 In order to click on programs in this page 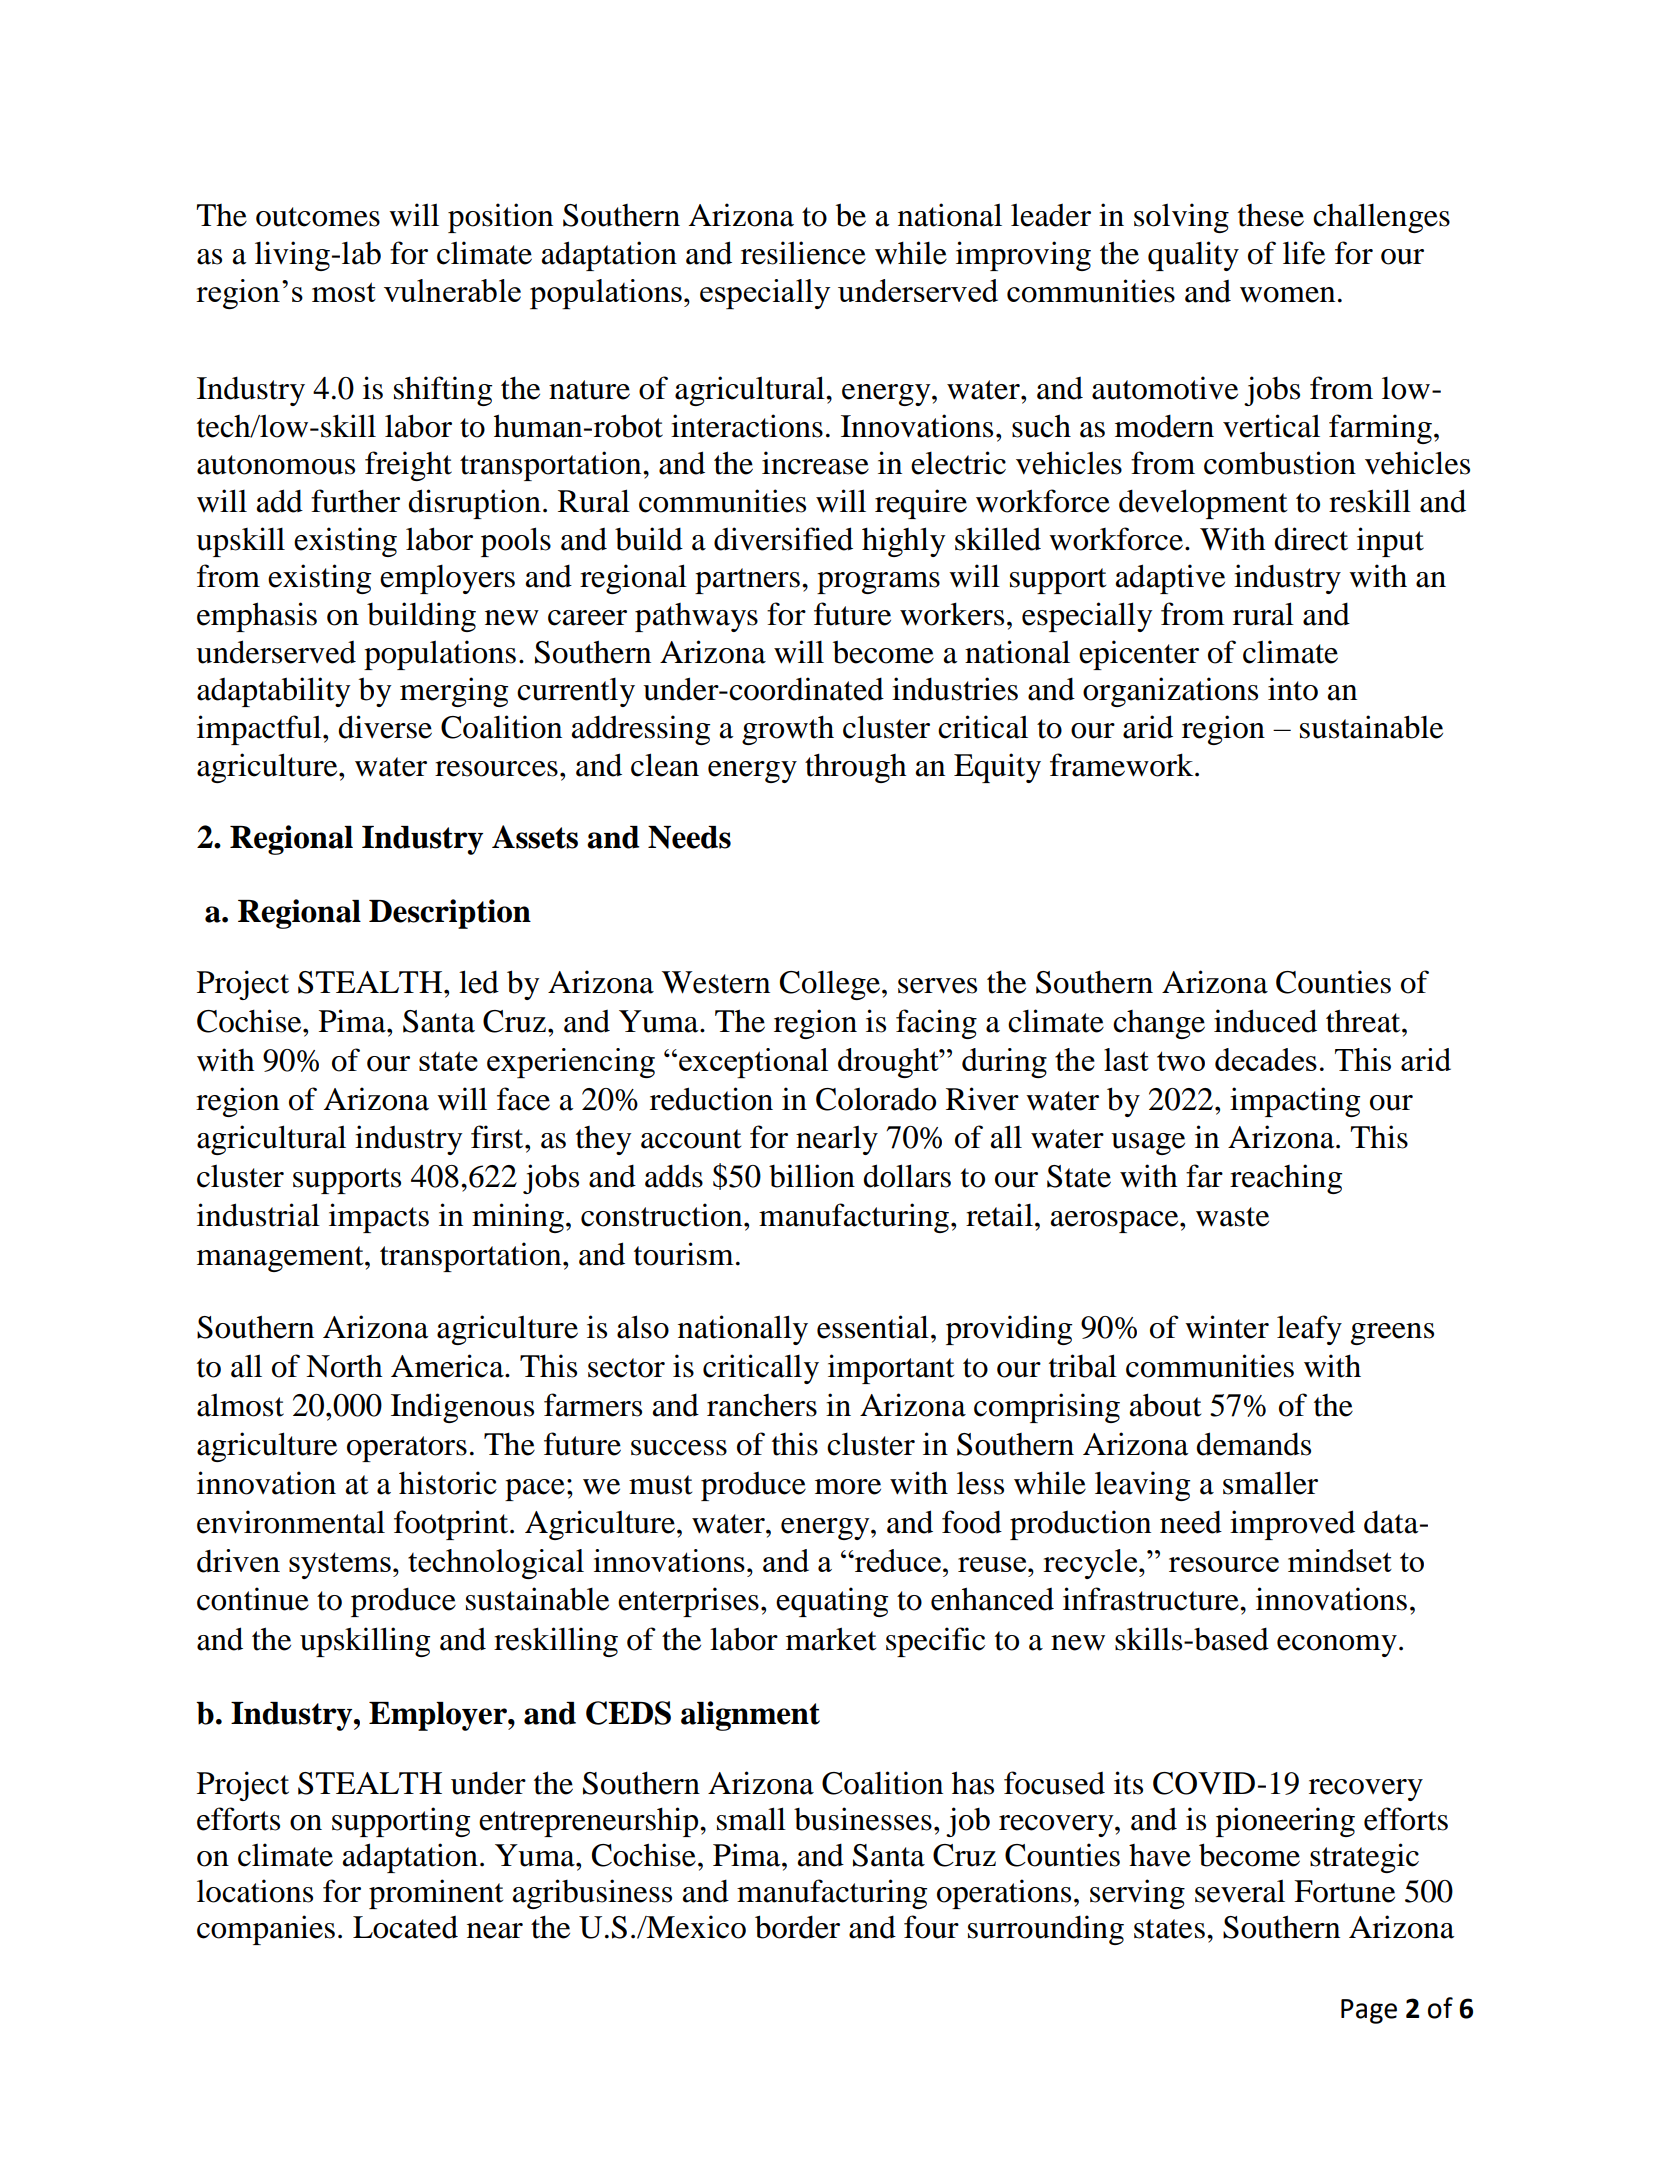, I will do `click(878, 583)`.
